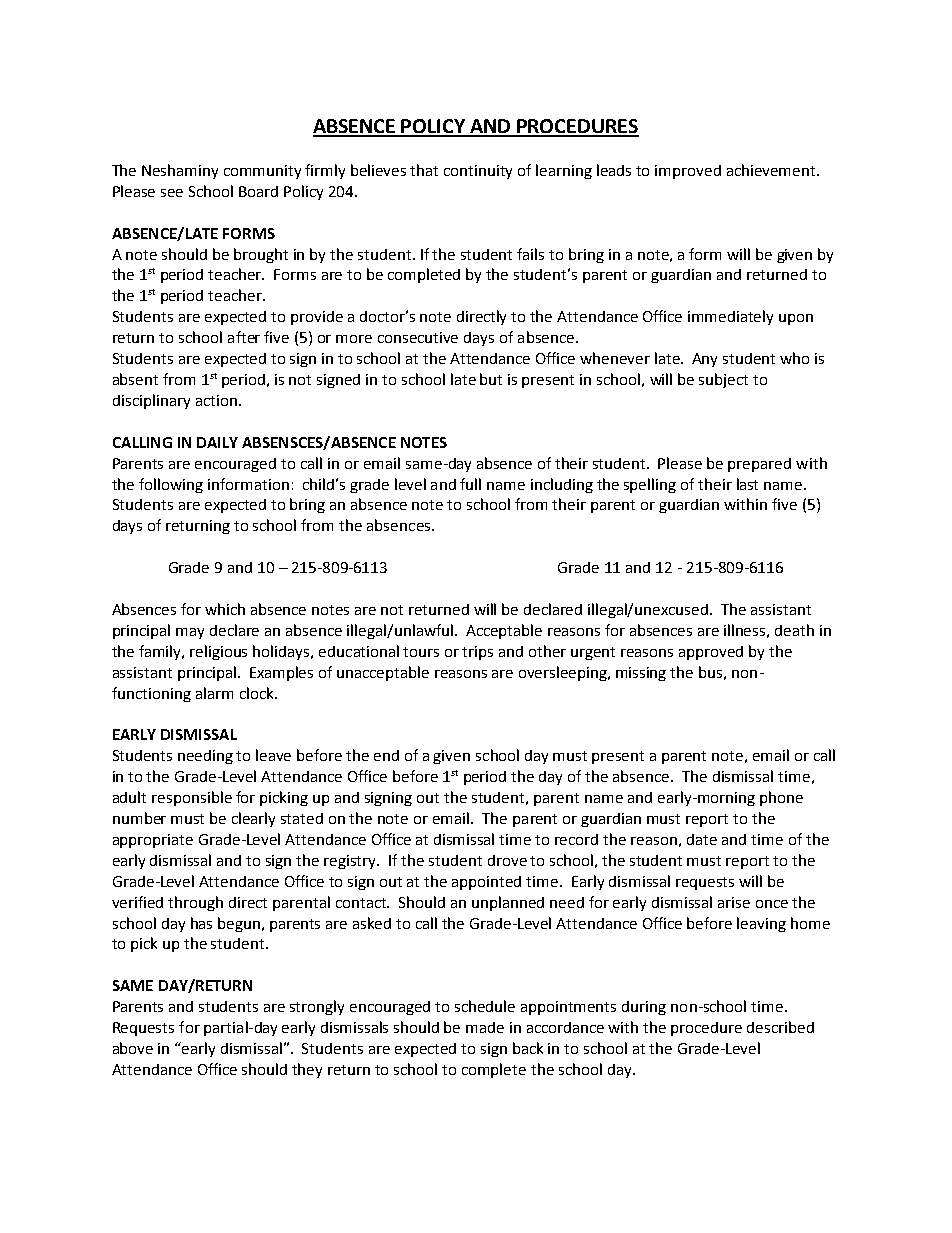 The height and width of the page is (1233, 952). What do you see at coordinates (470, 484) in the page?
I see `full` at bounding box center [470, 484].
